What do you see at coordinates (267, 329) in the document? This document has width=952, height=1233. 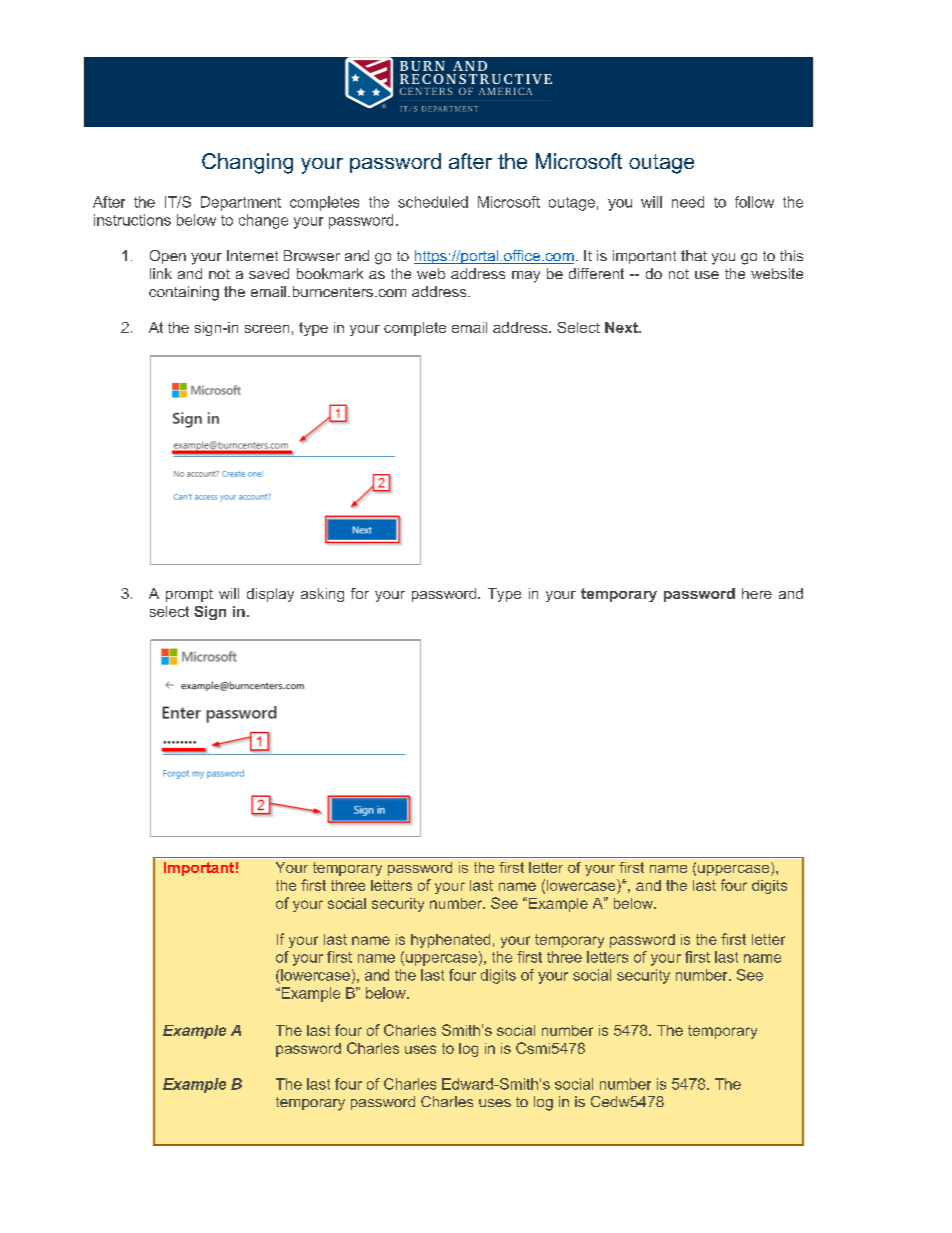 I see `screen` at bounding box center [267, 329].
